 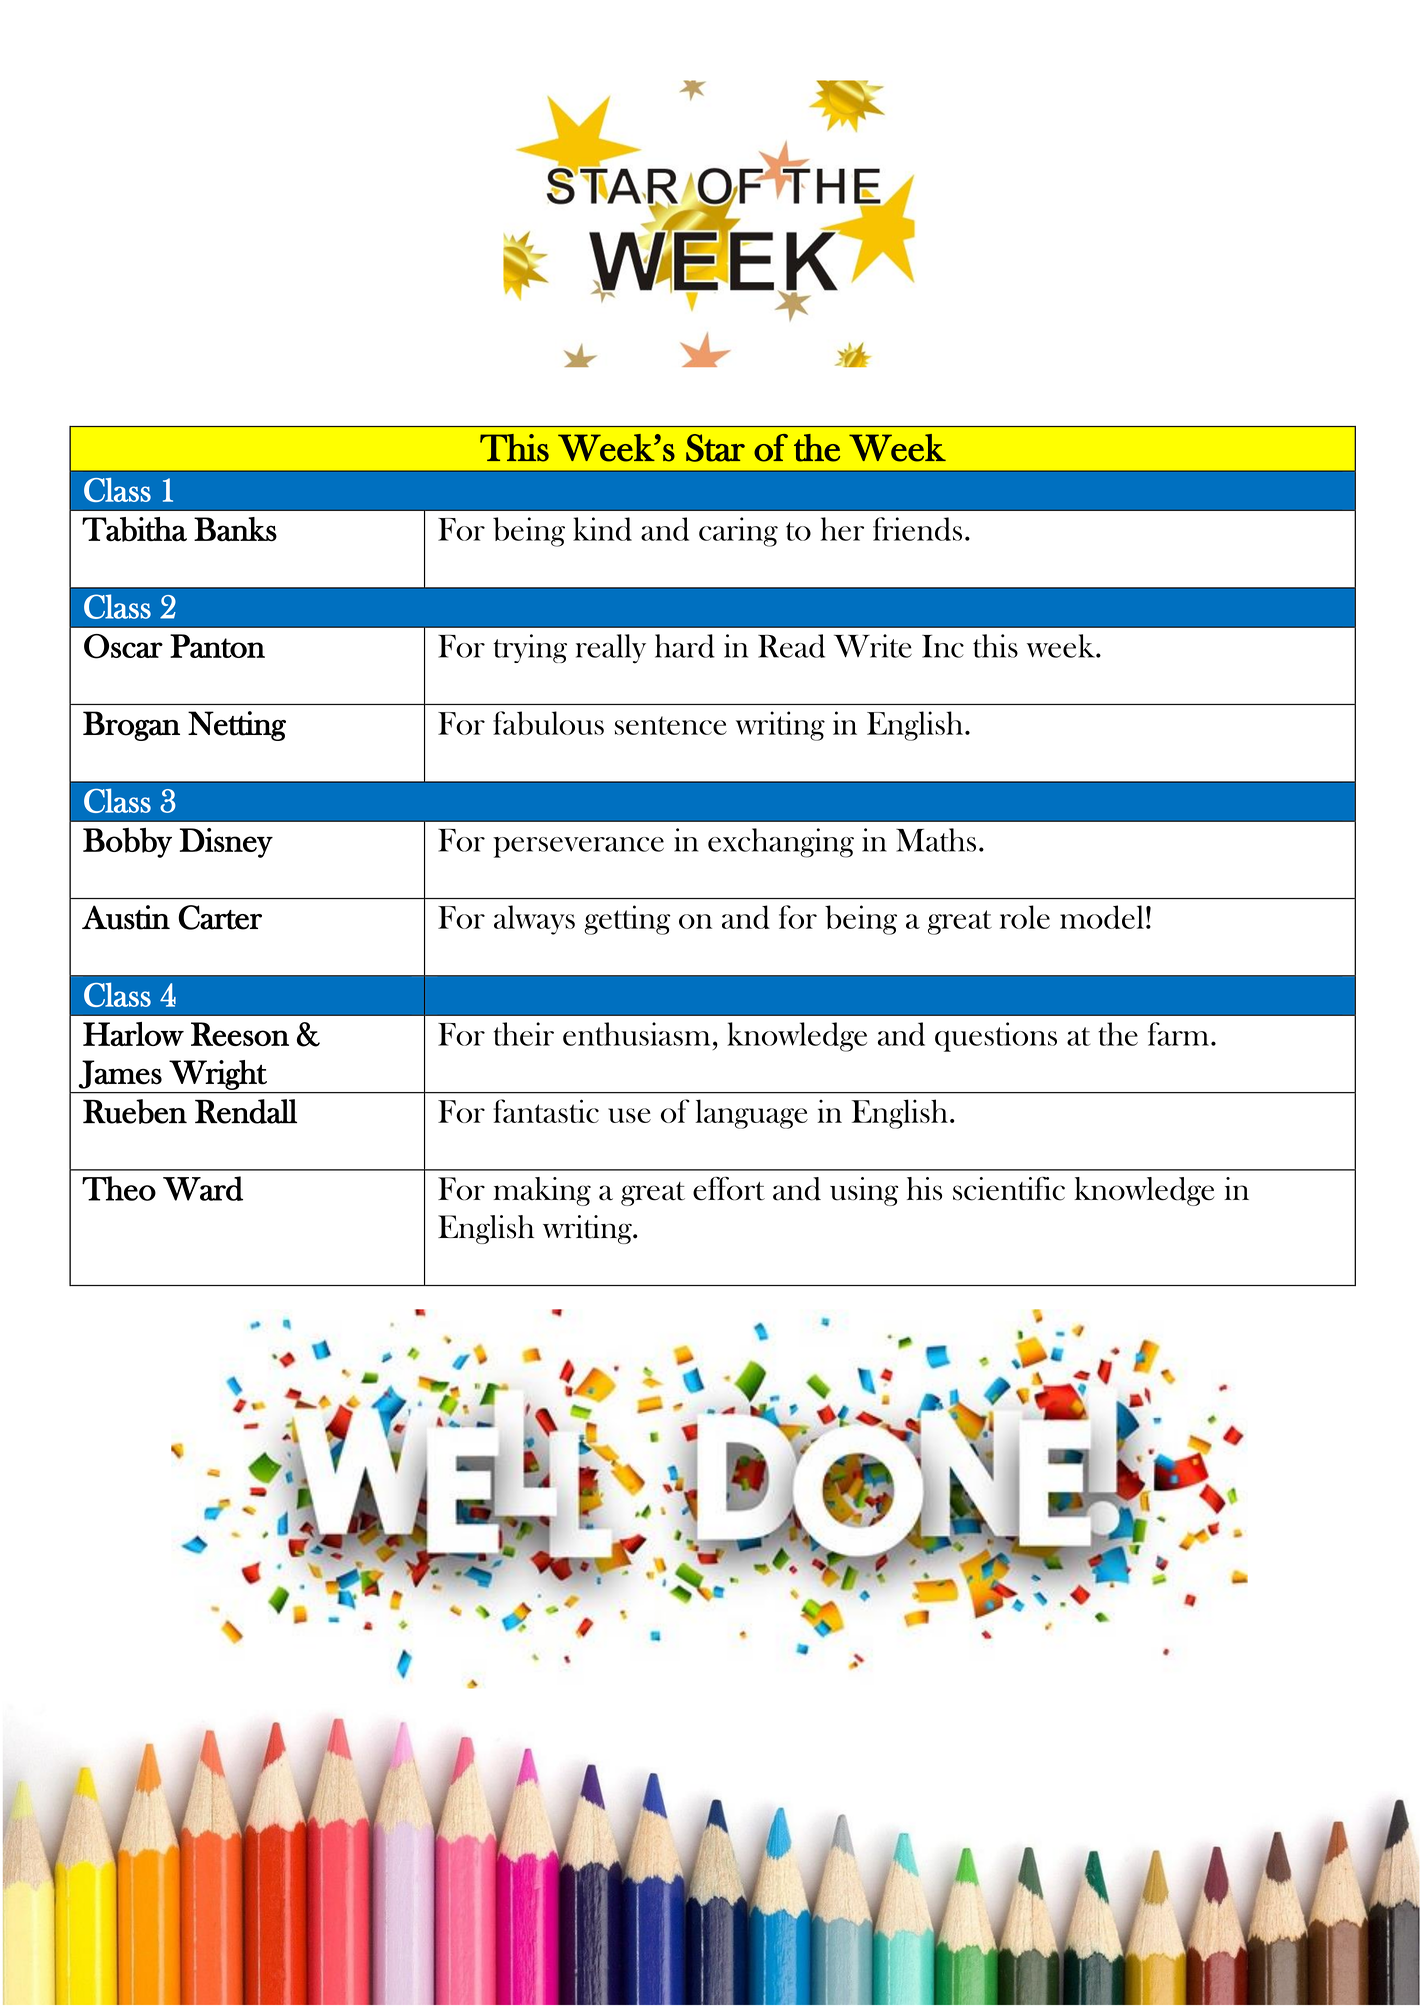 What do you see at coordinates (917, 529) in the screenshot?
I see `friends` at bounding box center [917, 529].
